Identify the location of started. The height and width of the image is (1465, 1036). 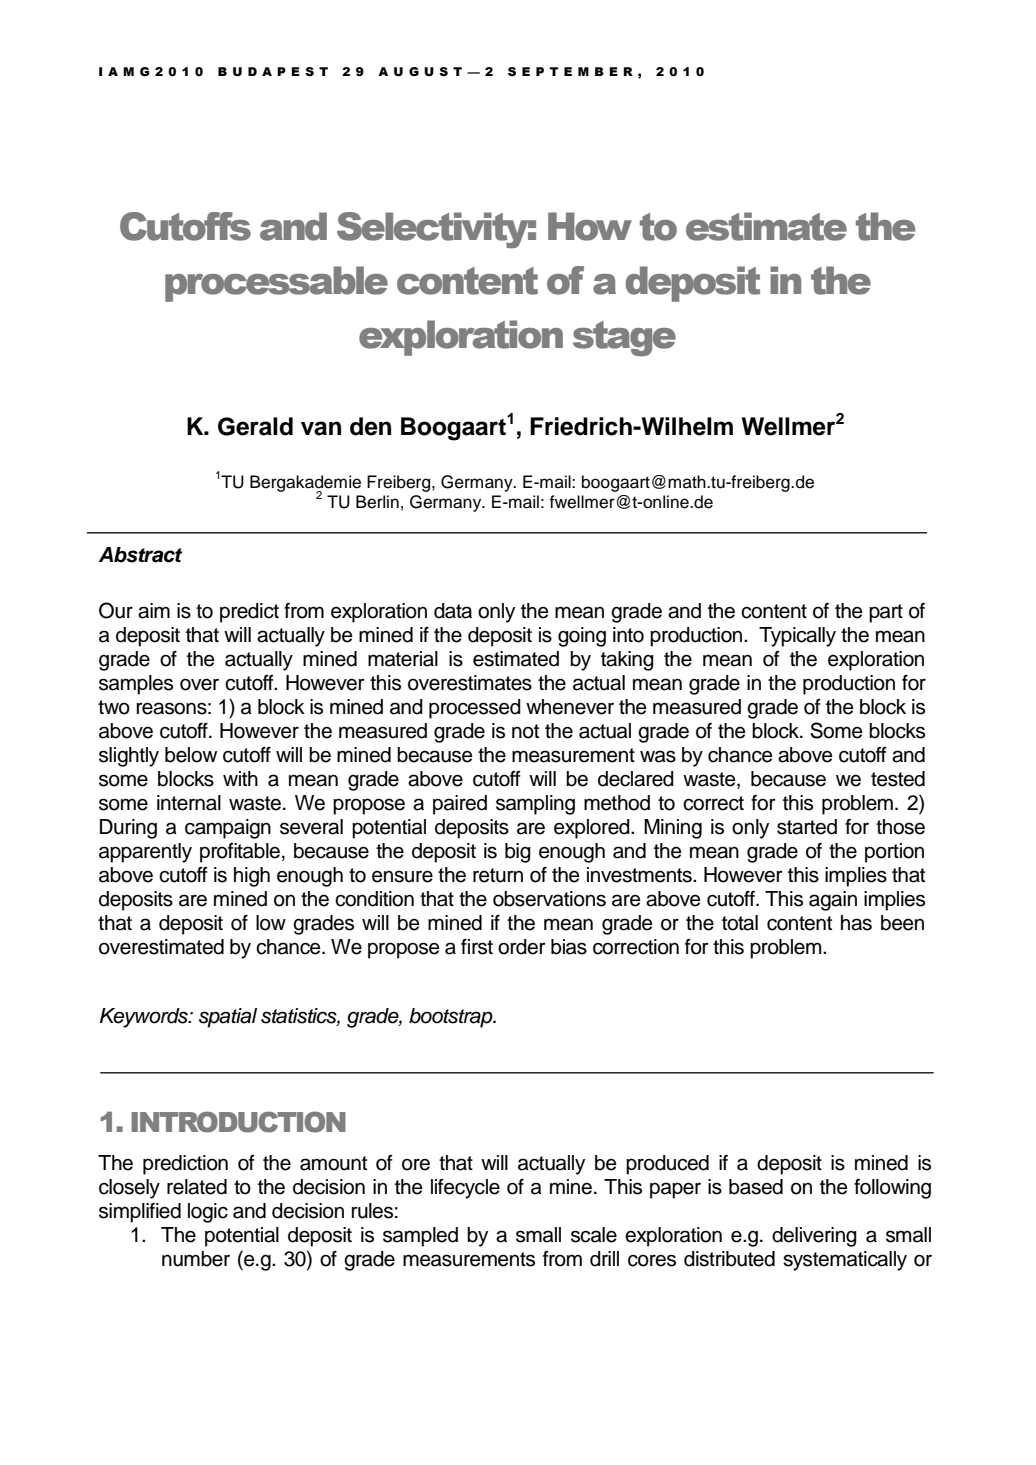
(807, 827).
